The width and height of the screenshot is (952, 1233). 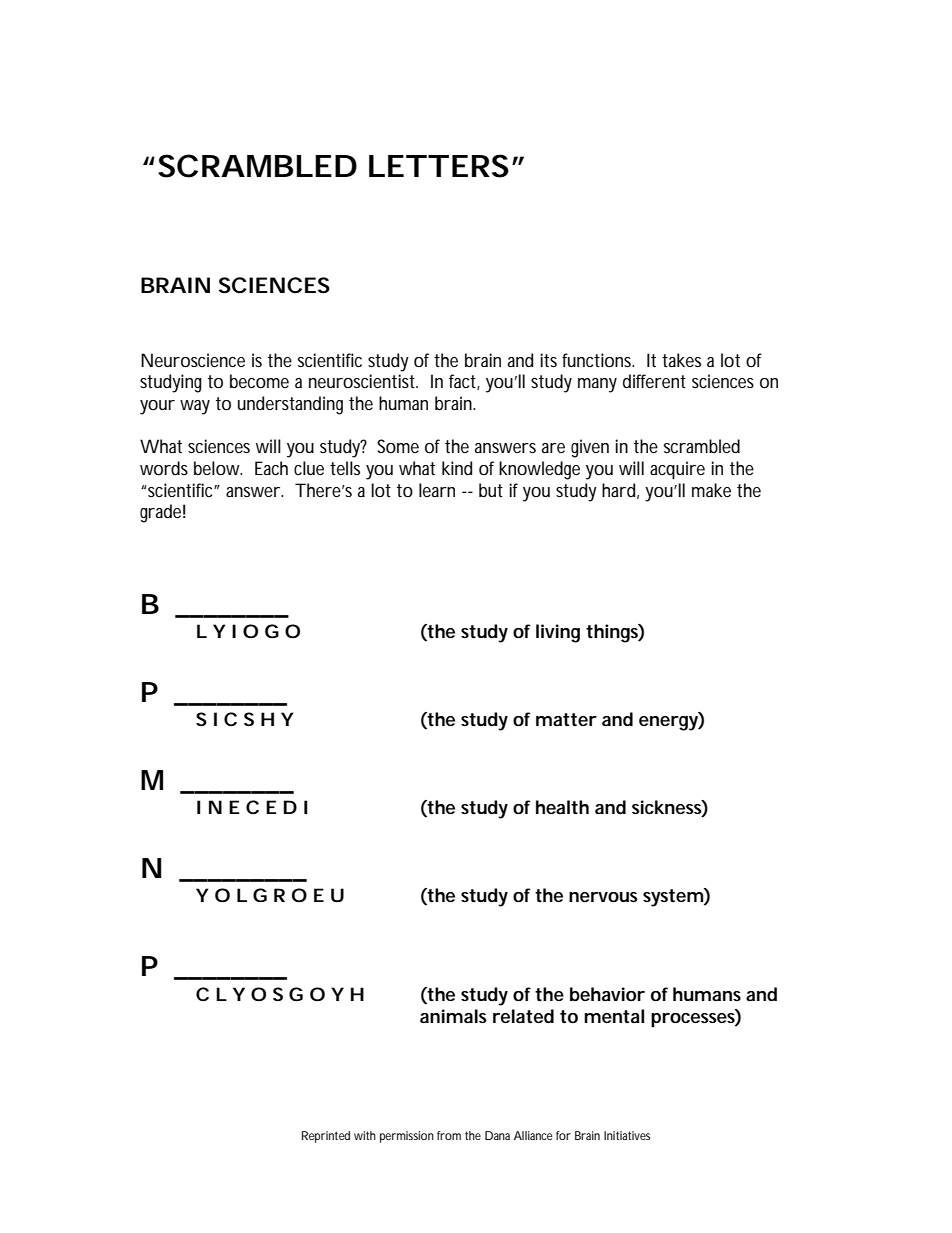 What do you see at coordinates (326, 1137) in the screenshot?
I see `Reprinted` at bounding box center [326, 1137].
